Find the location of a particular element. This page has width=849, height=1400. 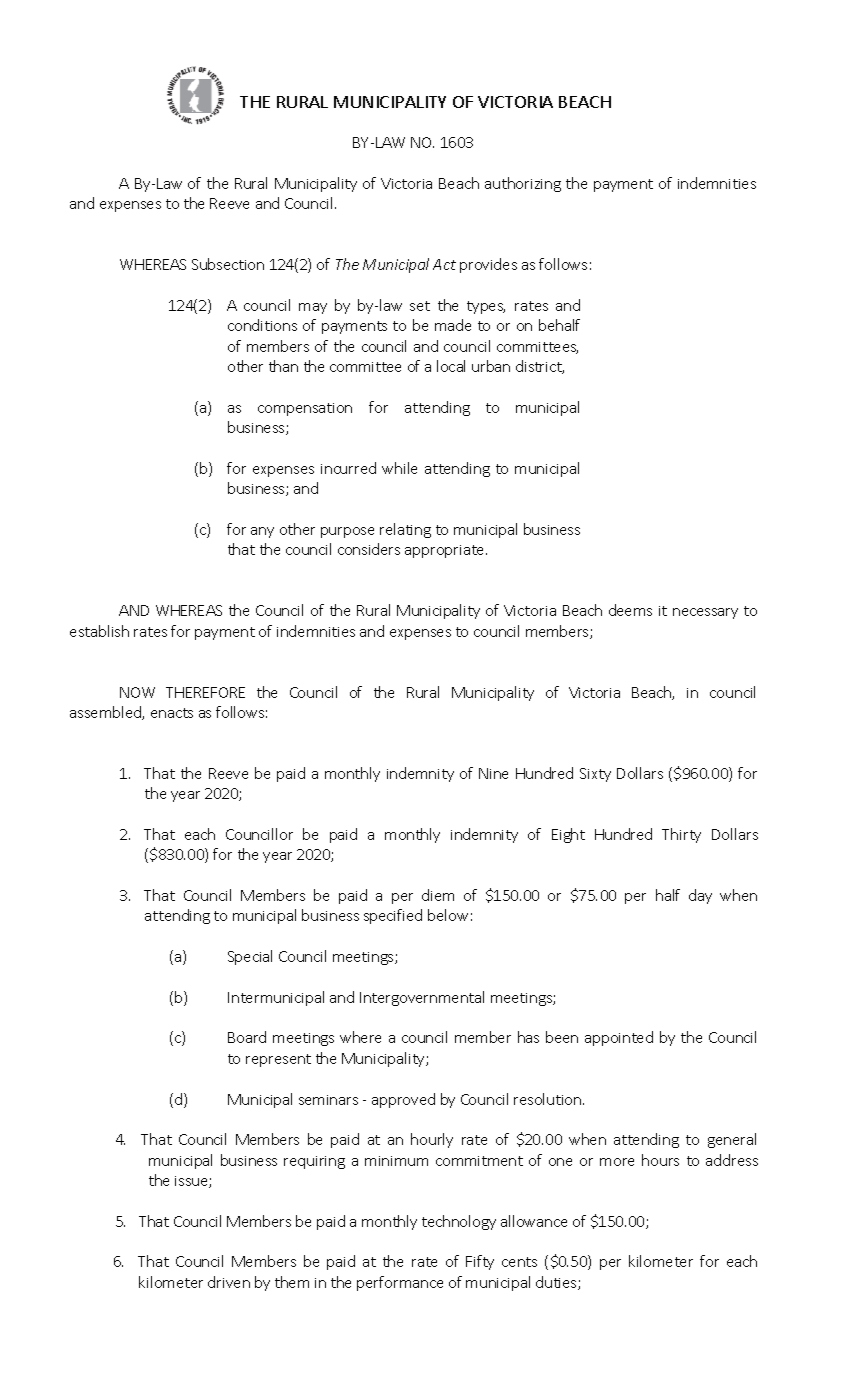

Nine is located at coordinates (493, 773).
